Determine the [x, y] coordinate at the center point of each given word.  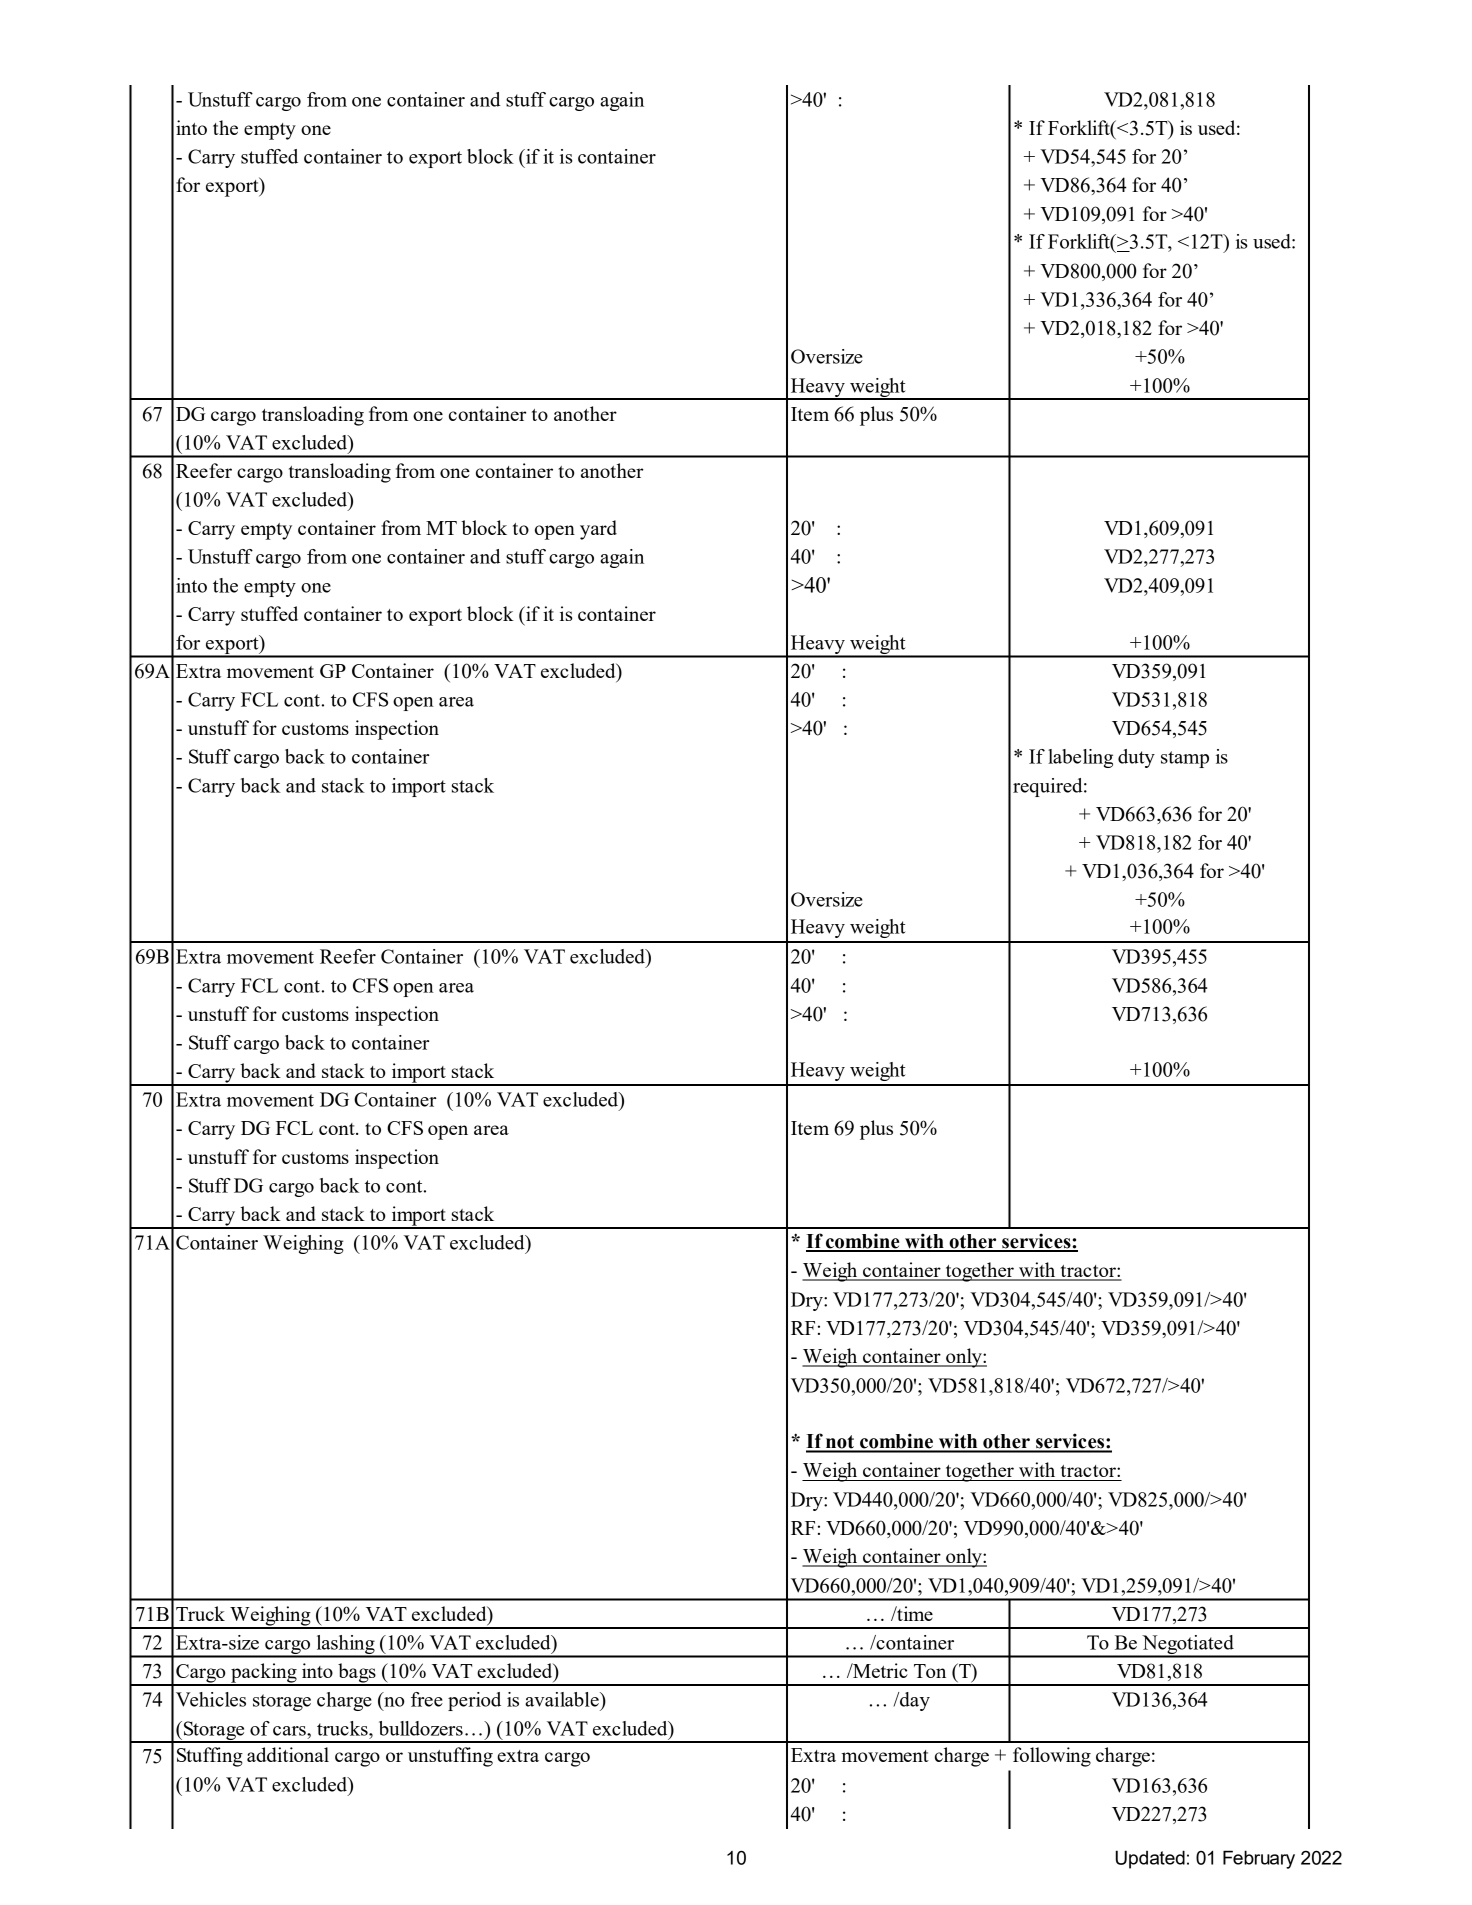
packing [264, 1674]
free [427, 1699]
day [914, 1701]
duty [1136, 758]
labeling [1080, 758]
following [1052, 1757]
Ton [930, 1671]
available [563, 1699]
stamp [1185, 759]
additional [288, 1754]
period [474, 1701]
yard [598, 530]
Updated [1150, 1859]
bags [357, 1674]
